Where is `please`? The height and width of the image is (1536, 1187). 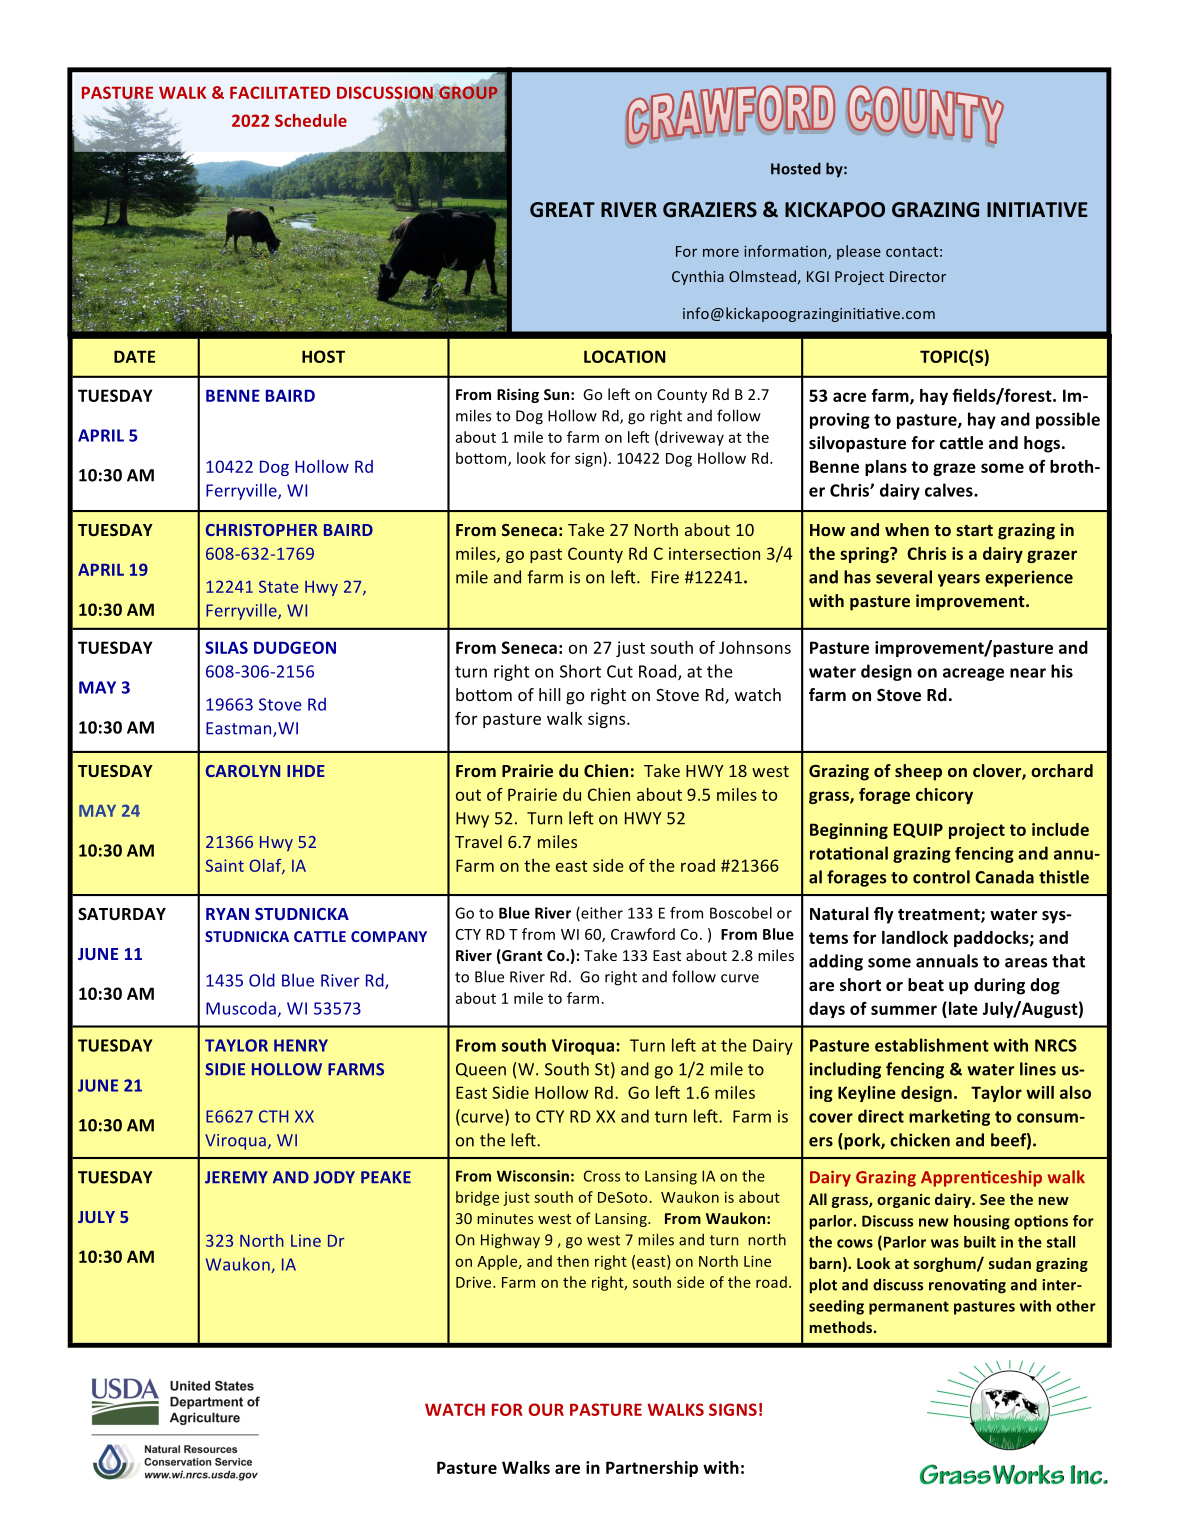 please is located at coordinates (859, 252).
